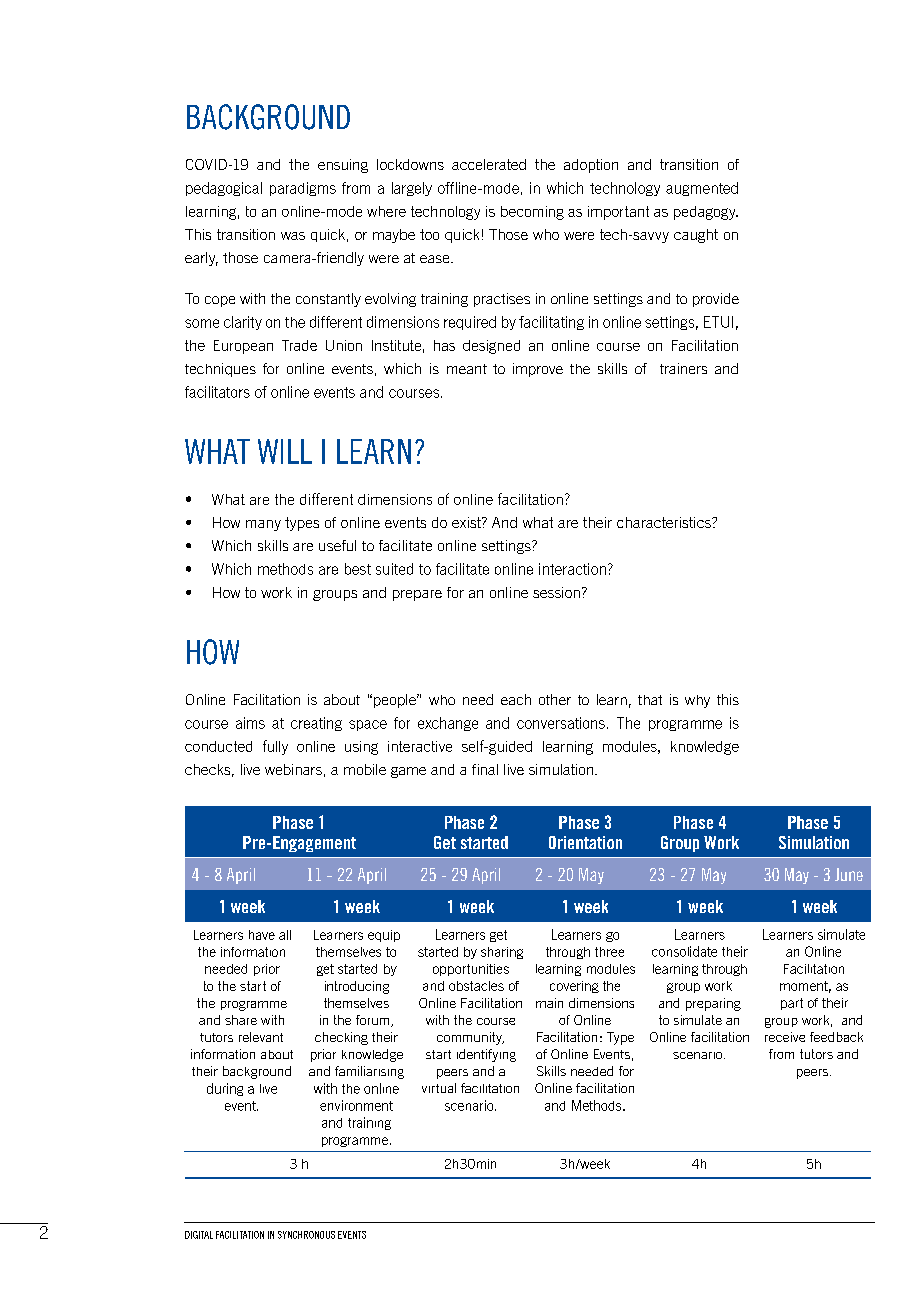  Describe the element at coordinates (502, 953) in the document. I see `sharing` at that location.
